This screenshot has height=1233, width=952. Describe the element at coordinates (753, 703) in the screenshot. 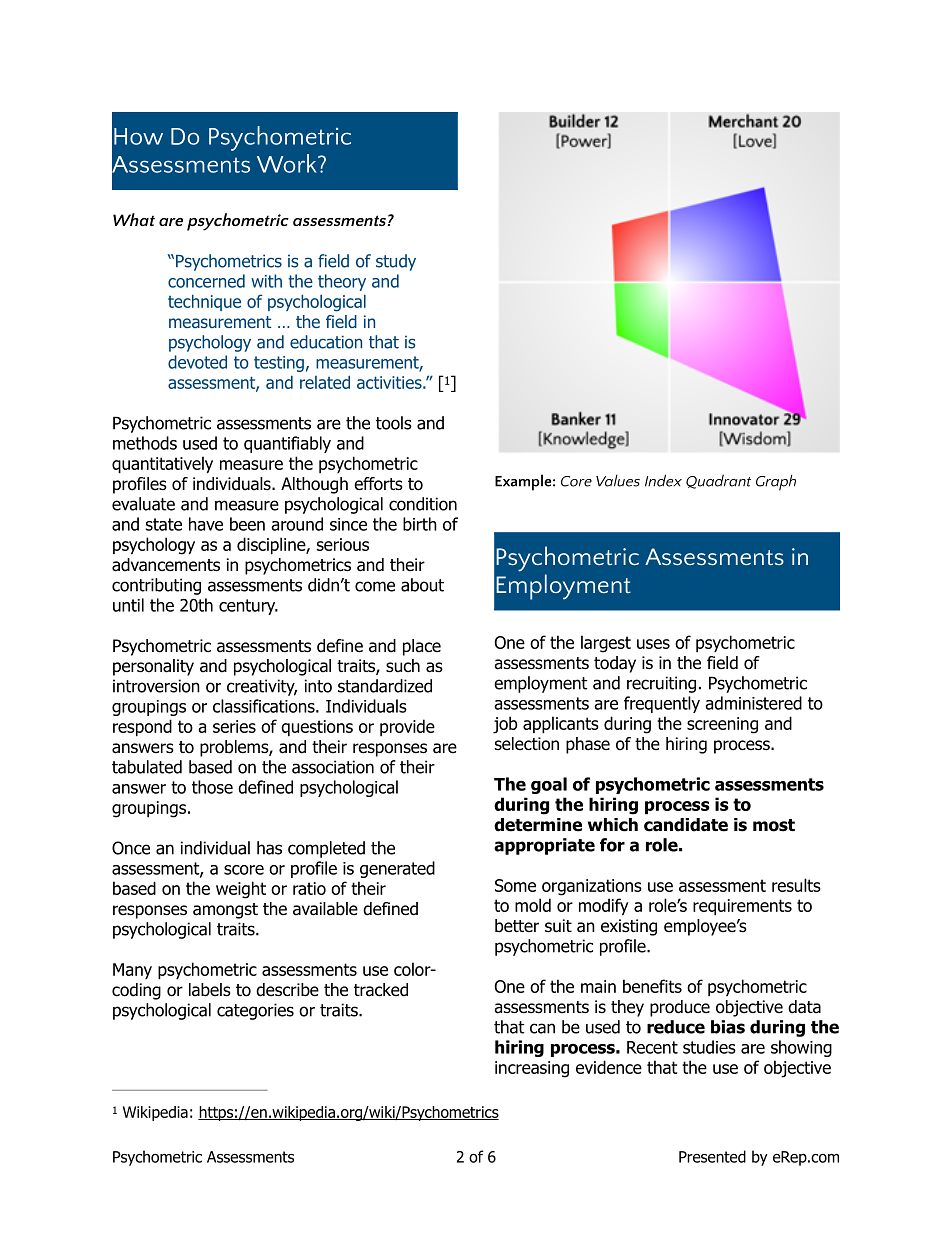

I see `administered` at that location.
